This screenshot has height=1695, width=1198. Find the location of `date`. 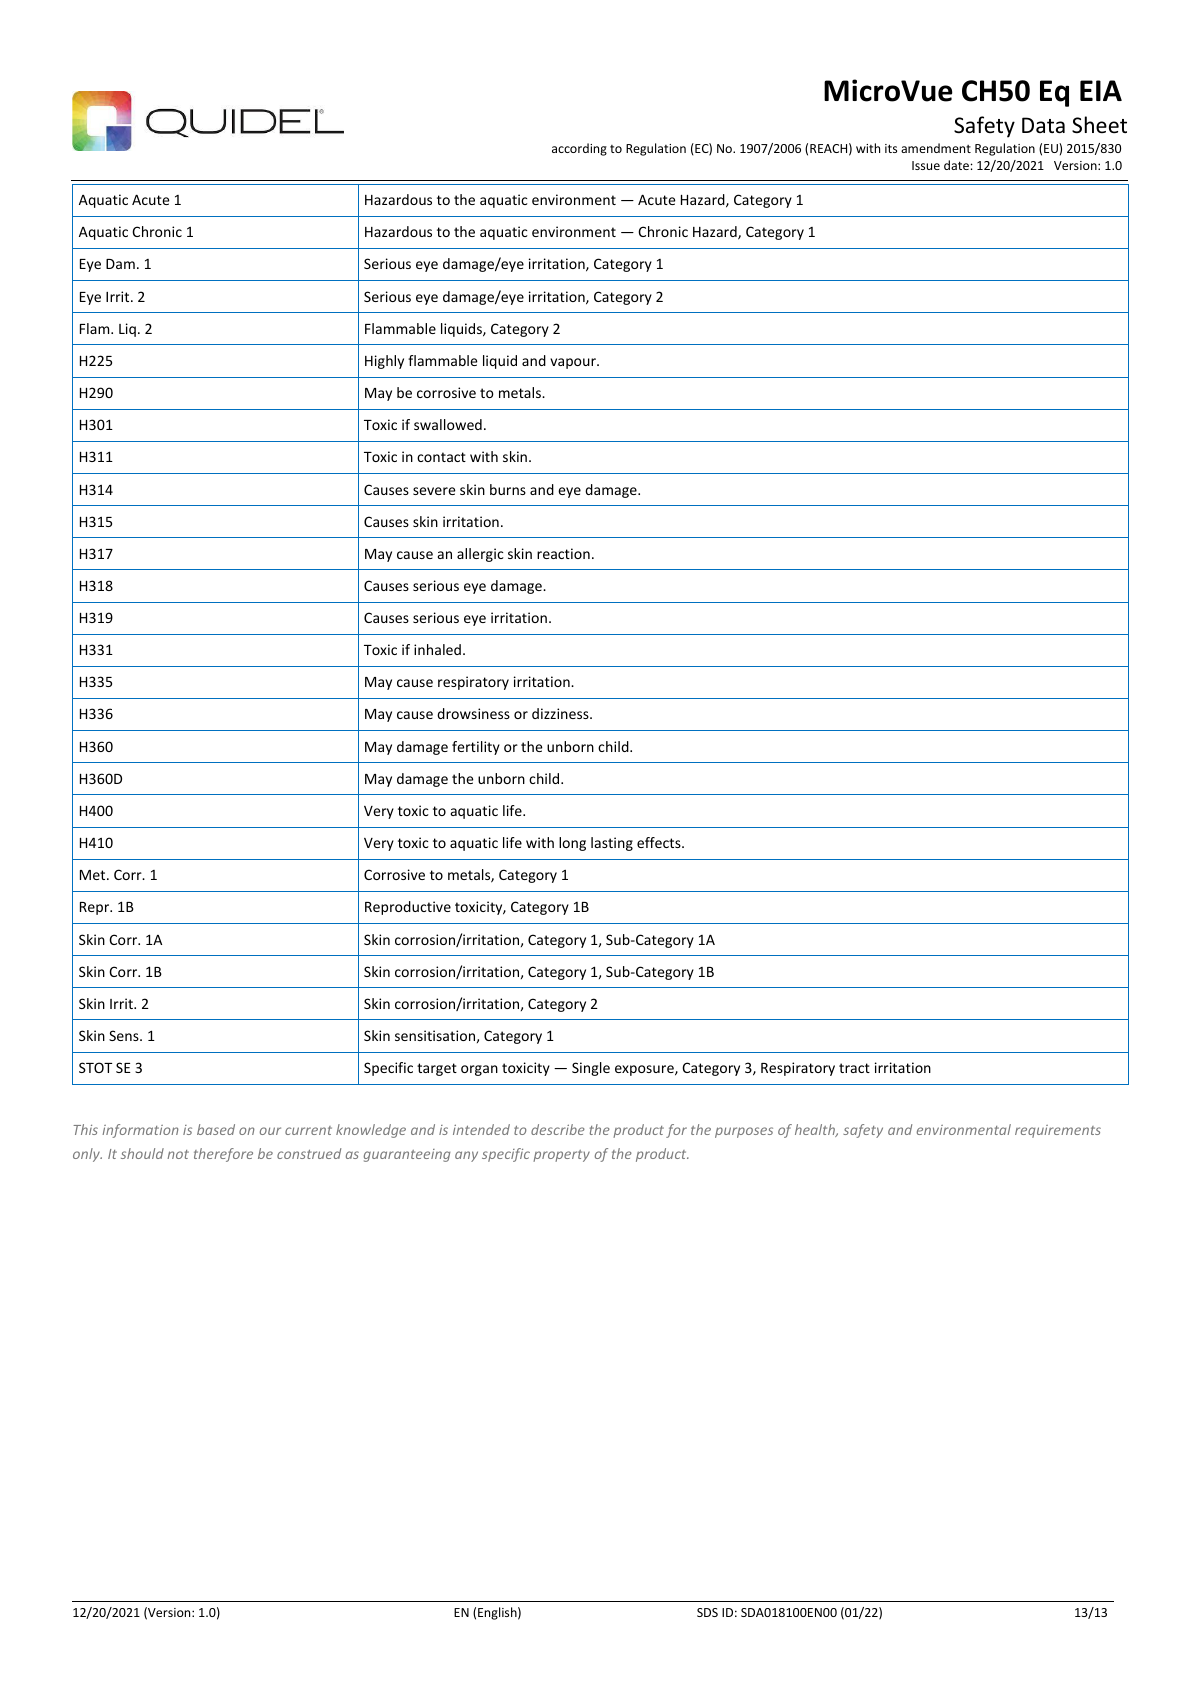

date is located at coordinates (956, 165).
